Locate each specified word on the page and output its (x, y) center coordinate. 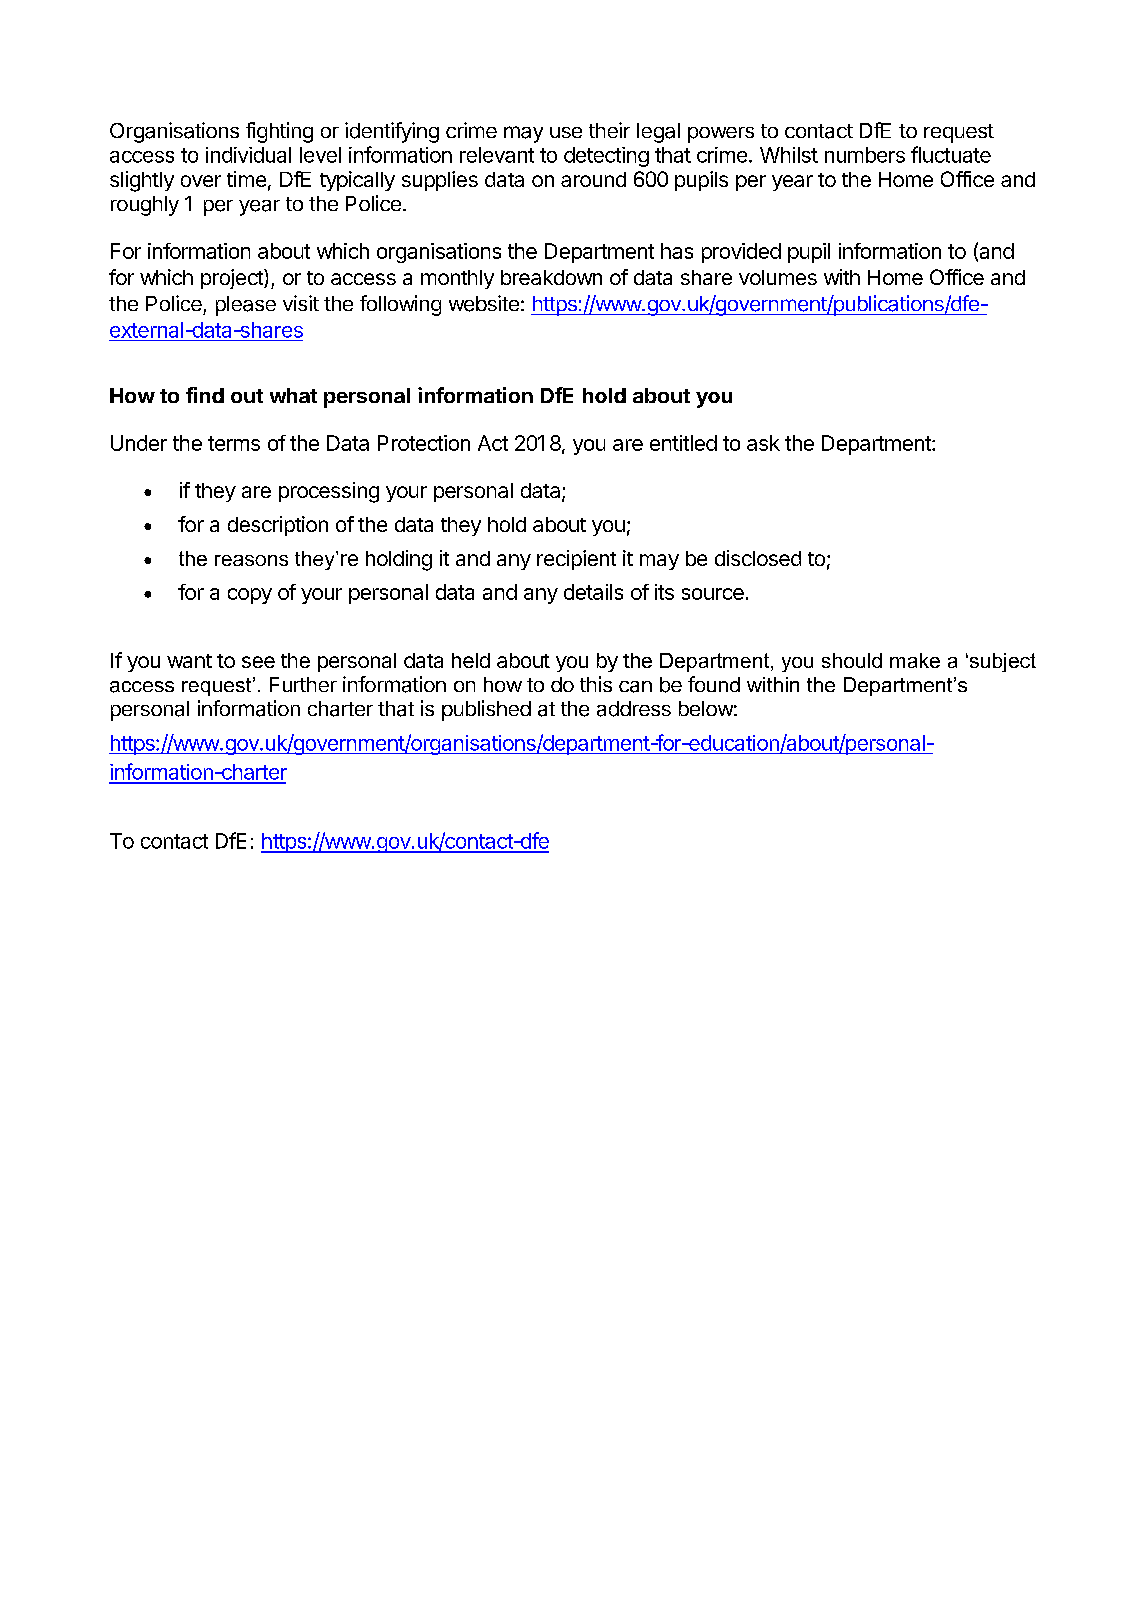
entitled (683, 443)
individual (248, 155)
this (596, 684)
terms (234, 443)
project (233, 279)
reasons (251, 560)
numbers (865, 155)
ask (763, 443)
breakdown (551, 277)
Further (303, 684)
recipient (576, 560)
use (566, 132)
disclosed (758, 558)
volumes (778, 277)
